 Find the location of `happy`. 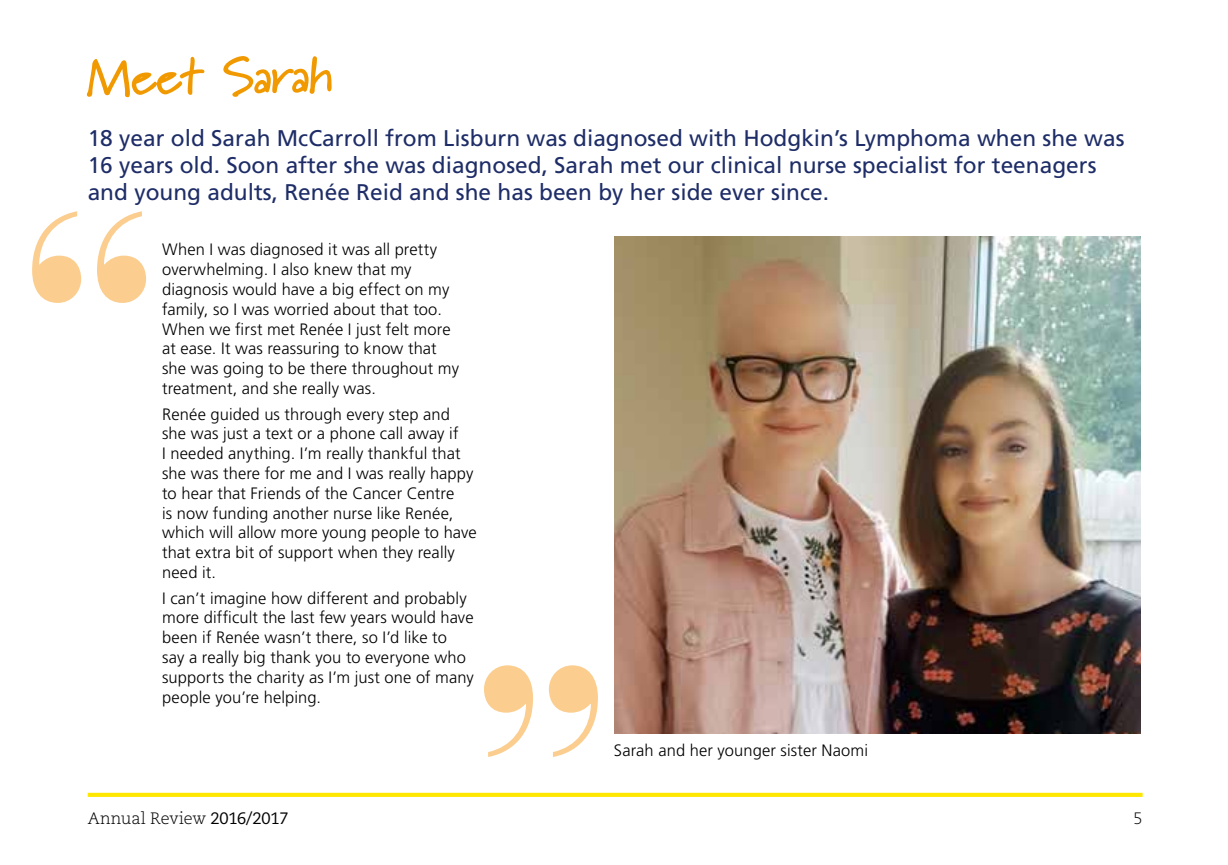

happy is located at coordinates (452, 474).
